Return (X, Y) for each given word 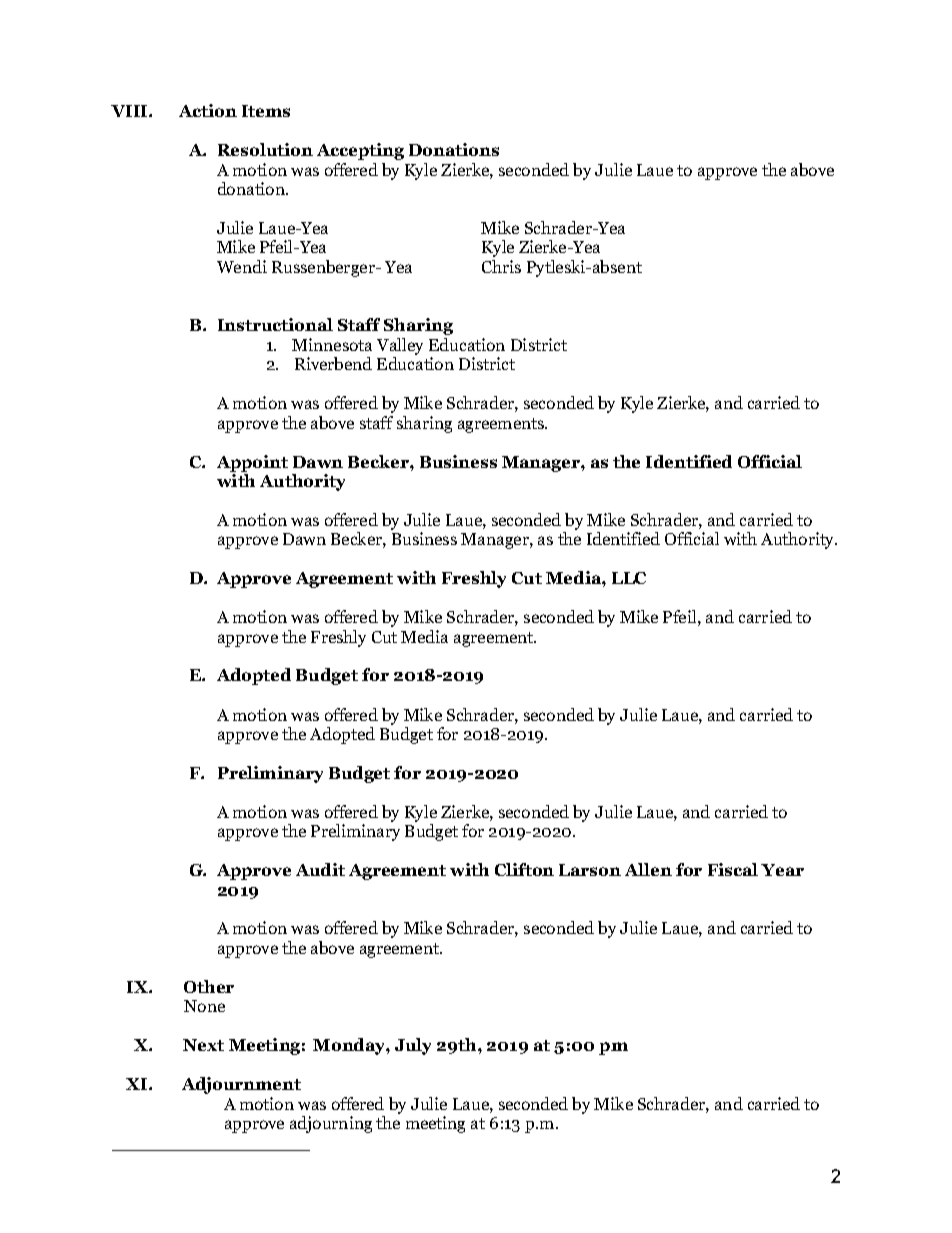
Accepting (360, 151)
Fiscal (733, 869)
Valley (400, 346)
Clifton (524, 869)
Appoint (252, 463)
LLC (629, 578)
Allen (648, 869)
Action (208, 110)
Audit (320, 869)
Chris (501, 266)
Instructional (275, 324)
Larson (590, 870)
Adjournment (241, 1085)
